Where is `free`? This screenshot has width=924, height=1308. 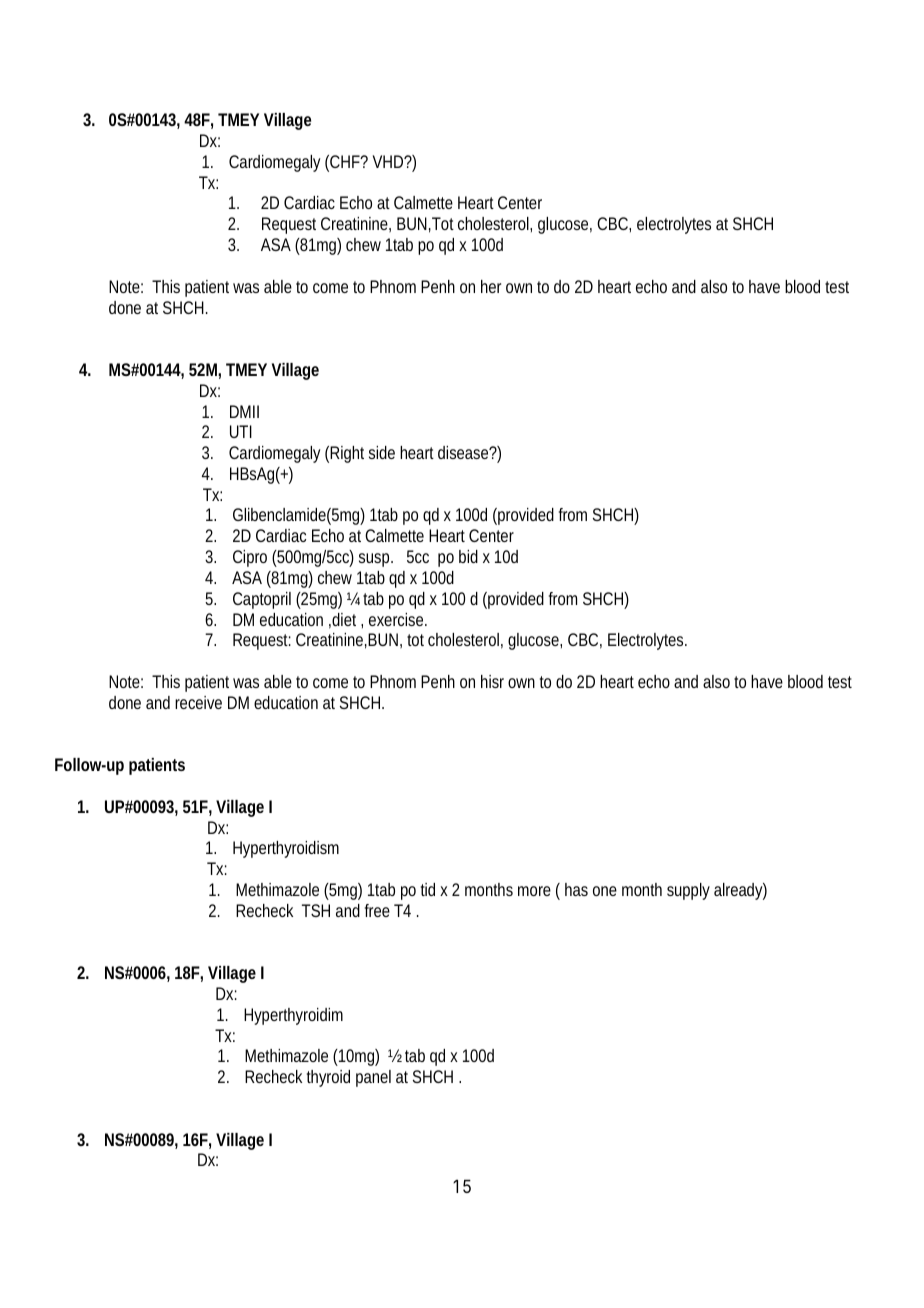
free is located at coordinates (377, 910).
